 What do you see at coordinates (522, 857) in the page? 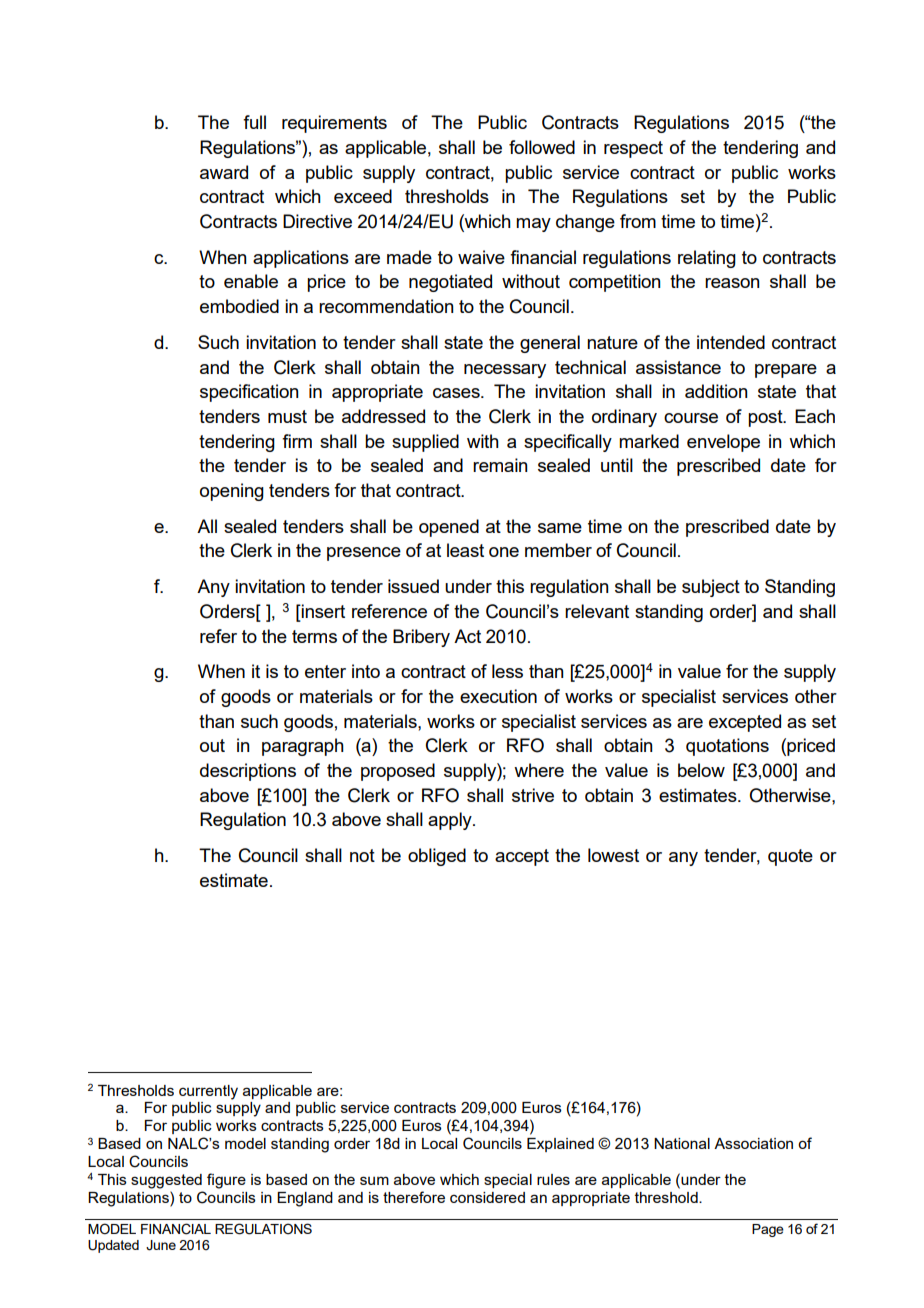
I see `accept` at bounding box center [522, 857].
